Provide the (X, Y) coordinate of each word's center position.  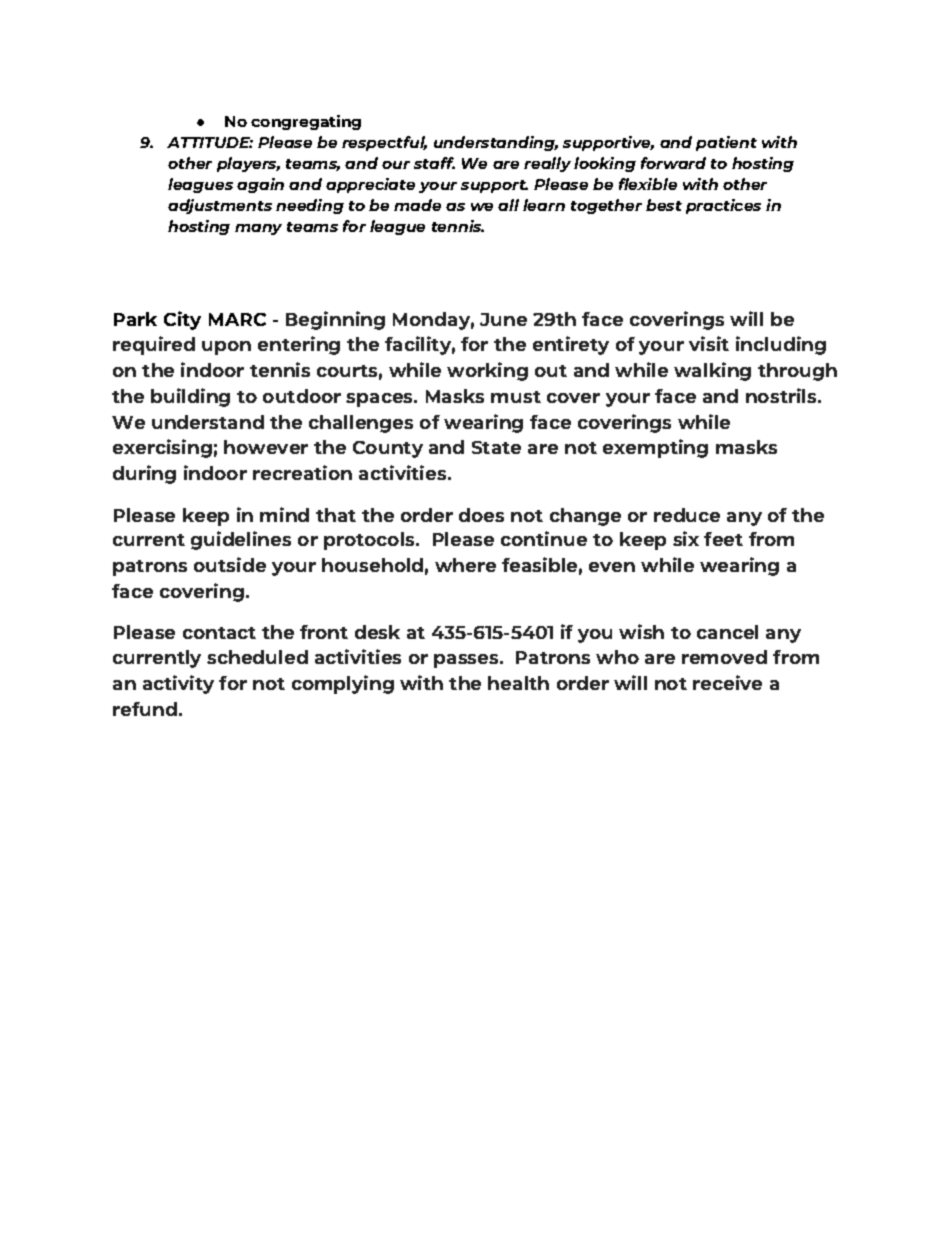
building (190, 397)
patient (726, 143)
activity (178, 684)
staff (434, 163)
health (518, 683)
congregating (306, 122)
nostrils (782, 395)
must (516, 397)
